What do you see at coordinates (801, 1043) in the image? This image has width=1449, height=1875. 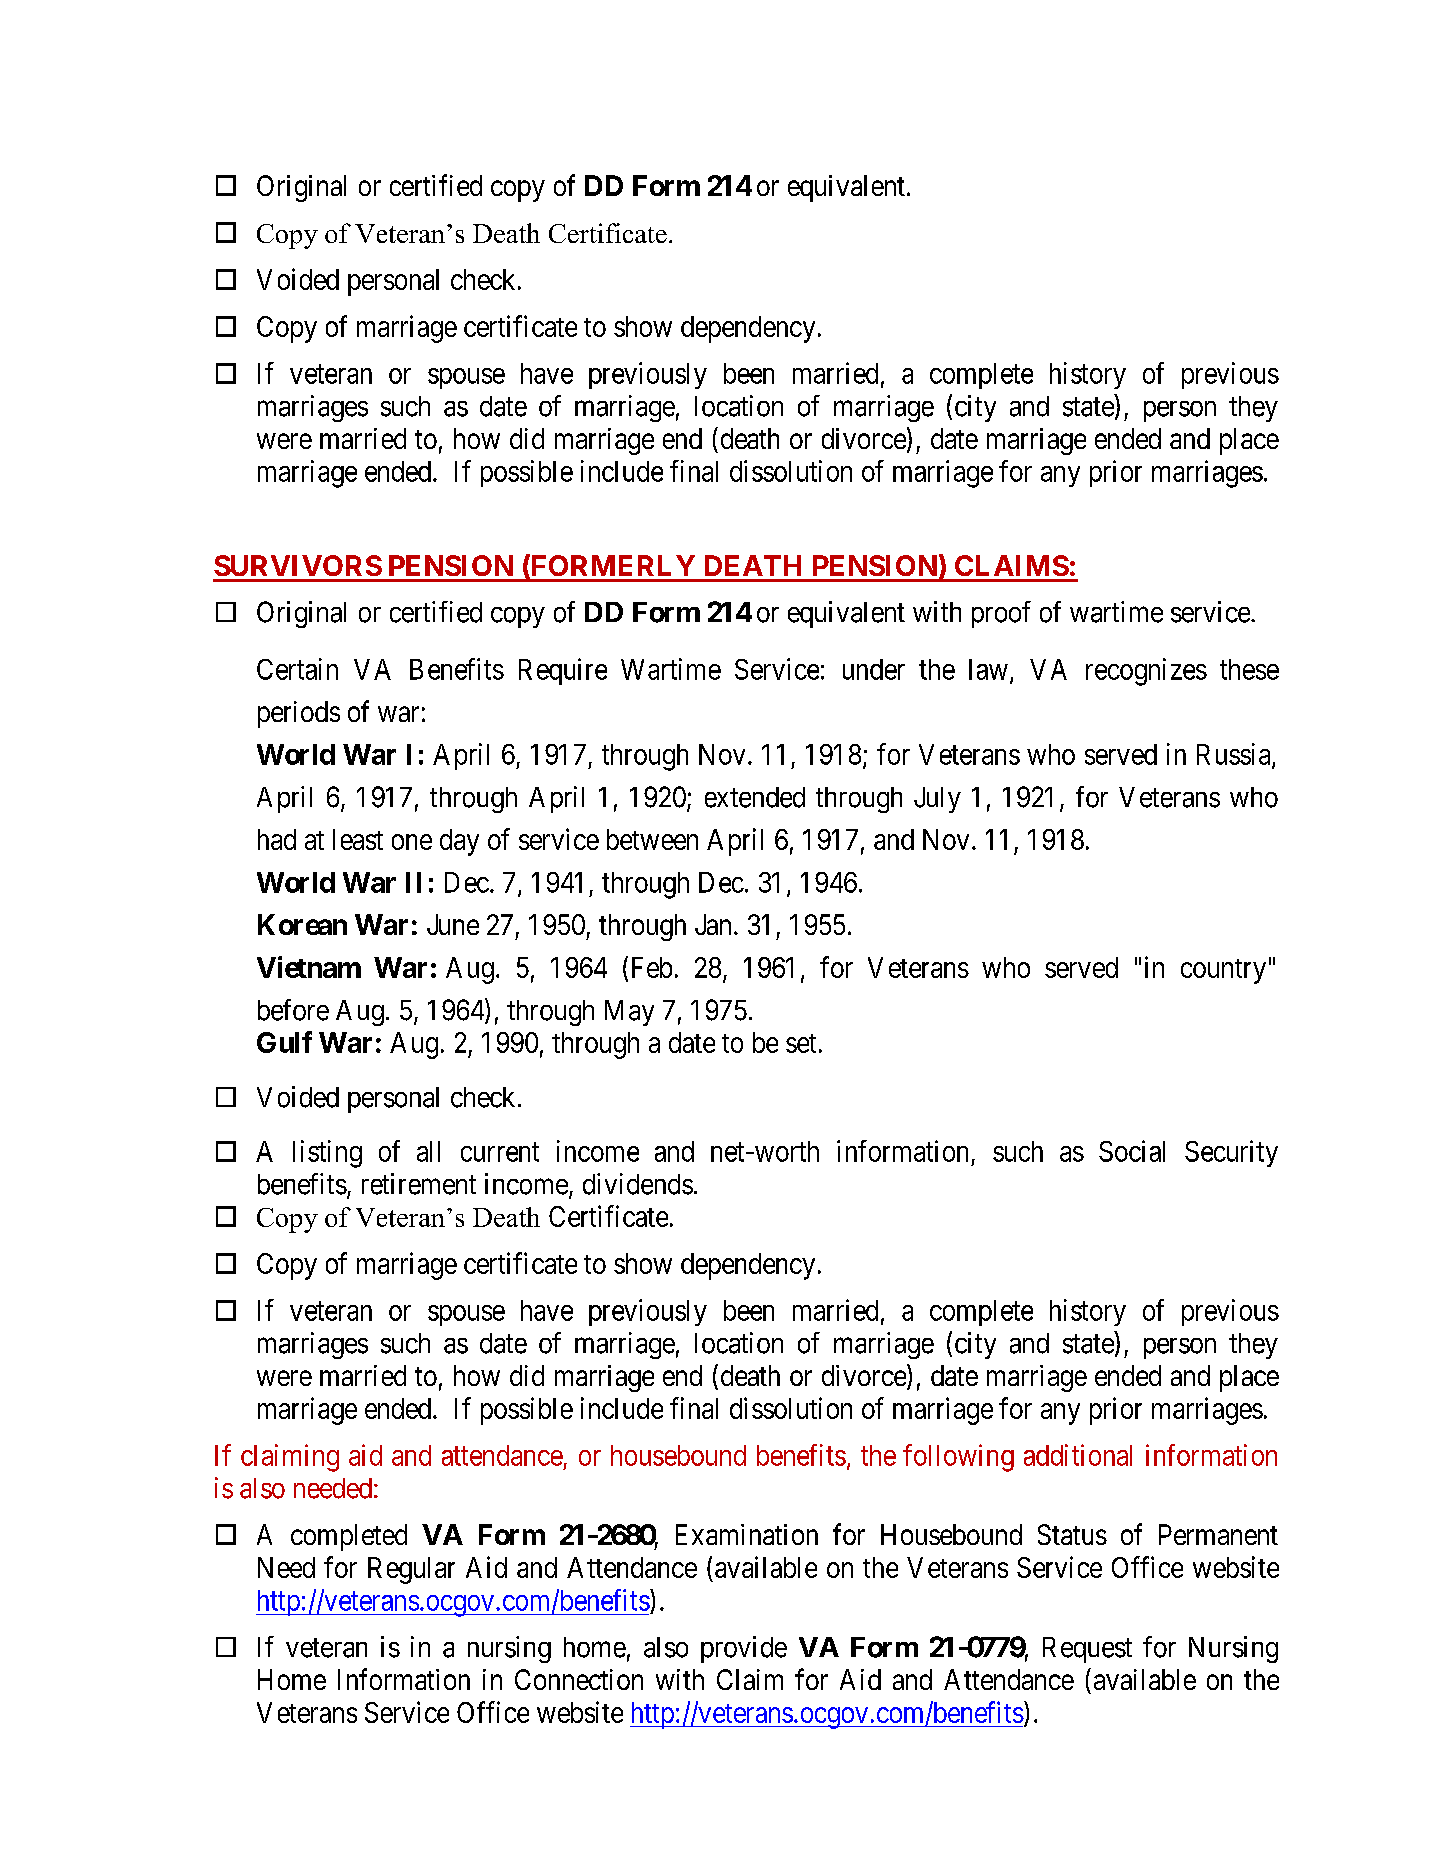 I see `set` at bounding box center [801, 1043].
